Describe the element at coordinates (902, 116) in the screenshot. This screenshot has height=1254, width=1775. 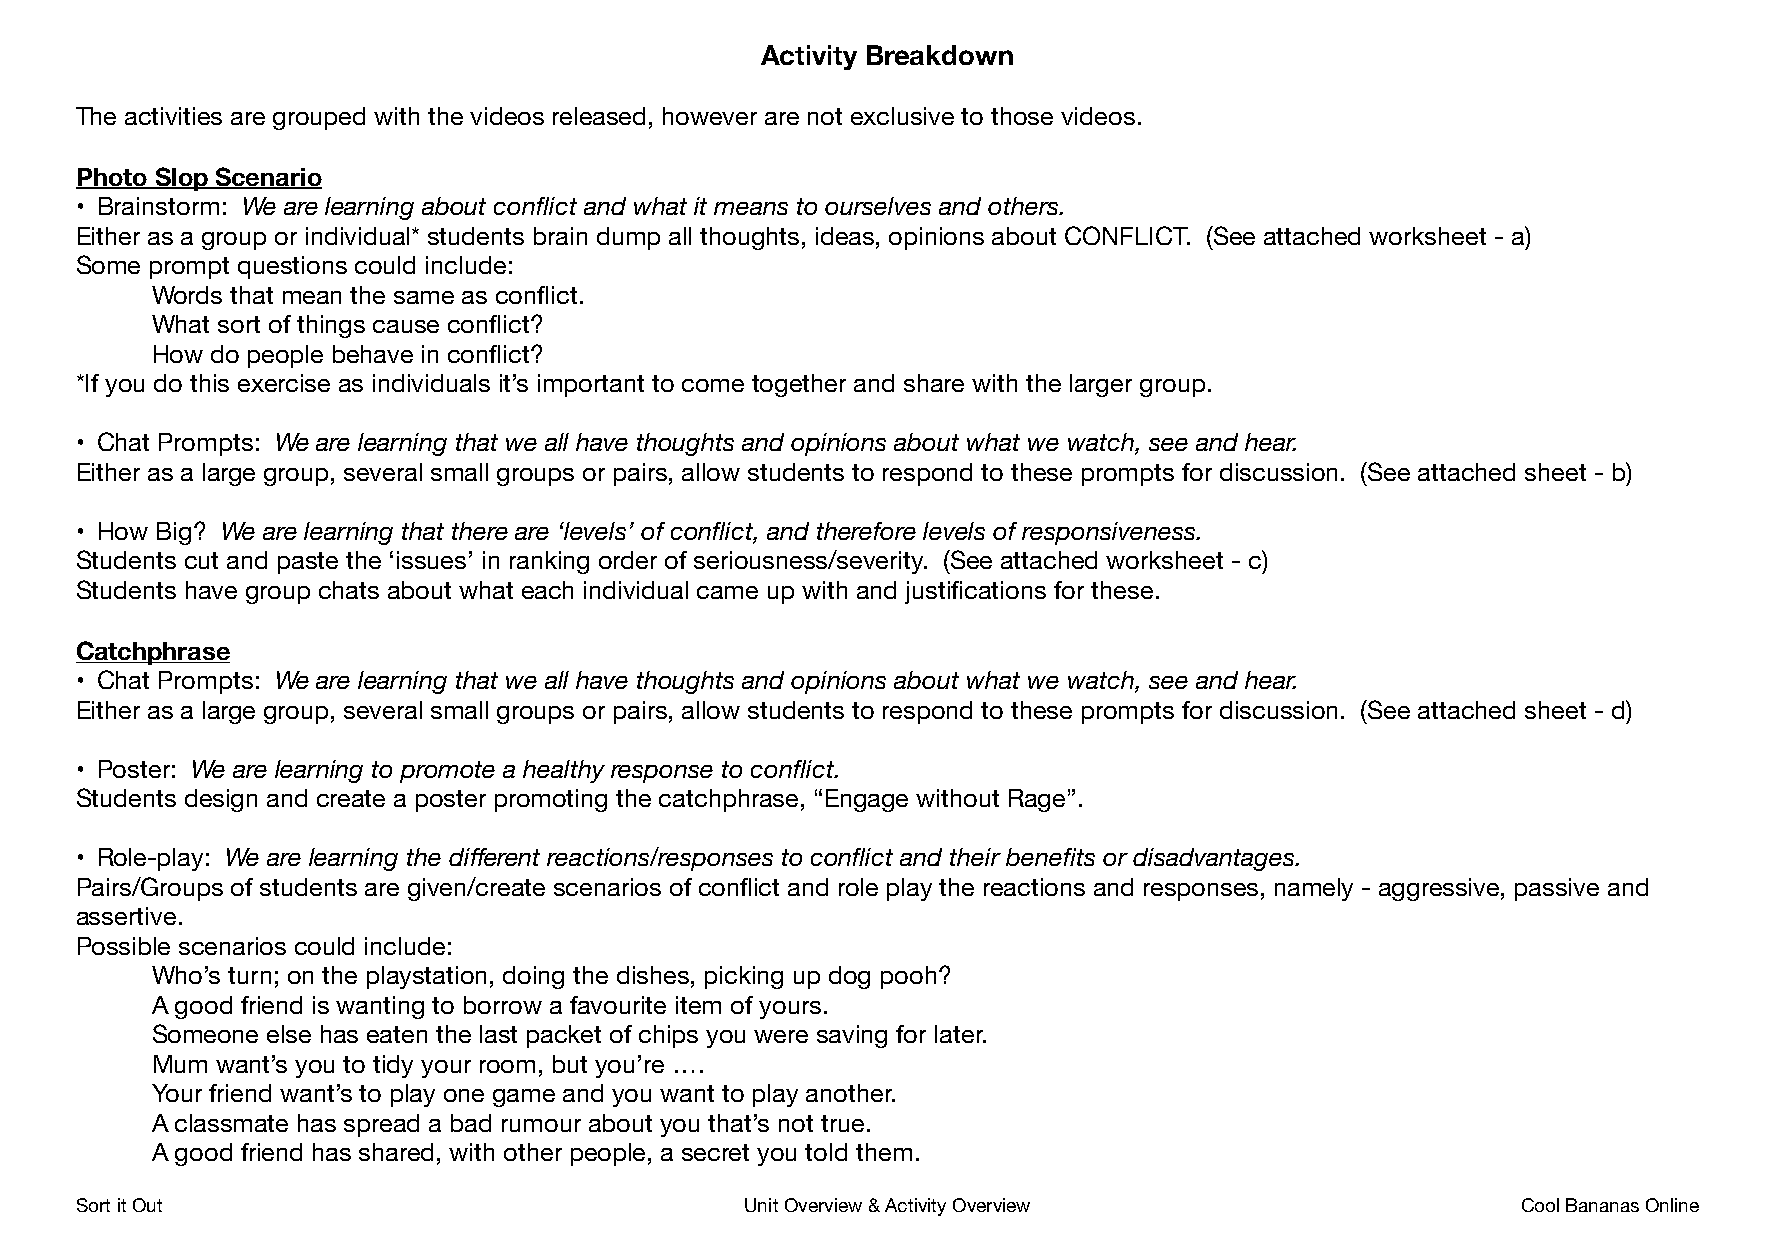
I see `exclusive` at that location.
